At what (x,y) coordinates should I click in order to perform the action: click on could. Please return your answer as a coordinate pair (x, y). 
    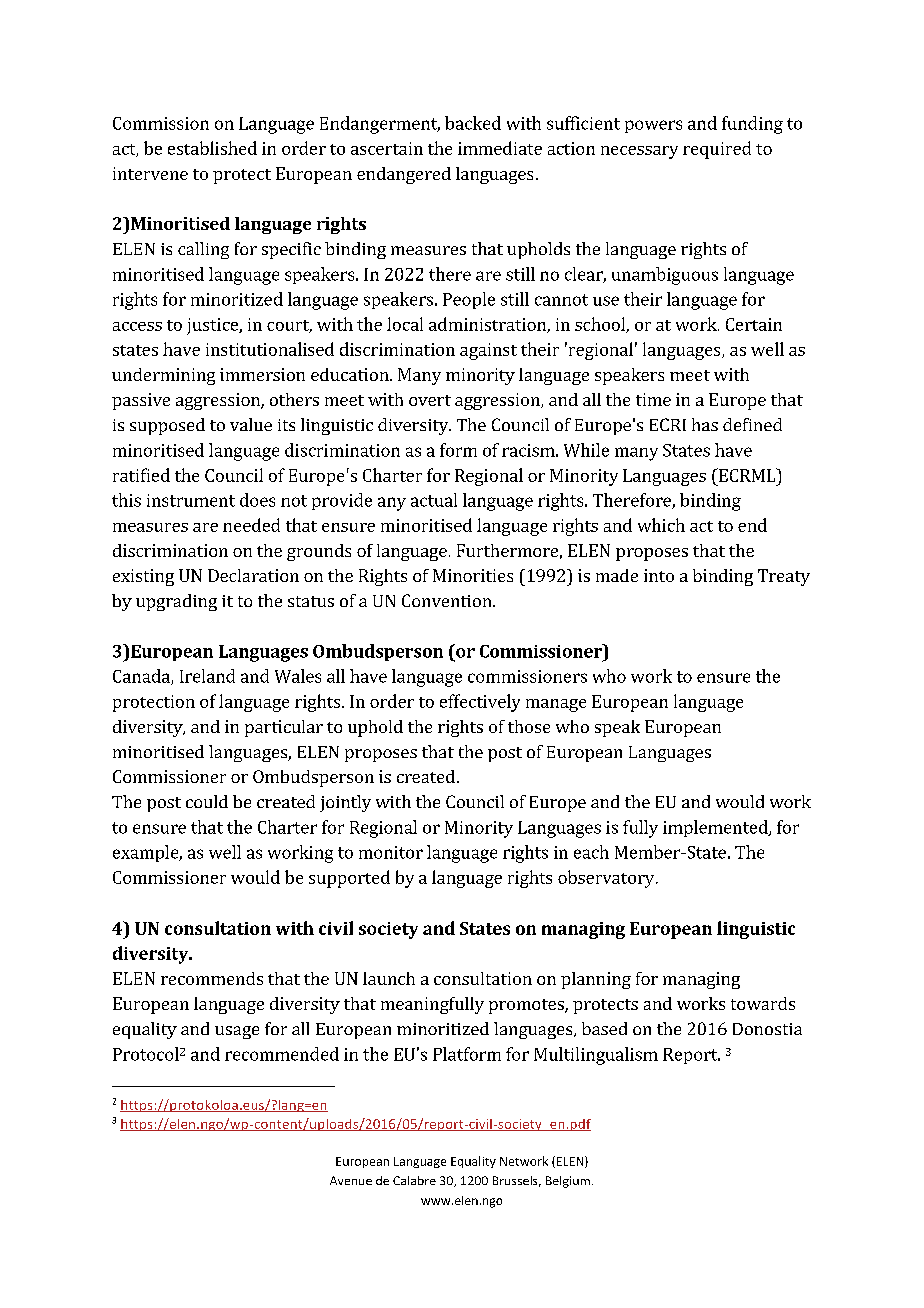
    Looking at the image, I should click on (207, 801).
